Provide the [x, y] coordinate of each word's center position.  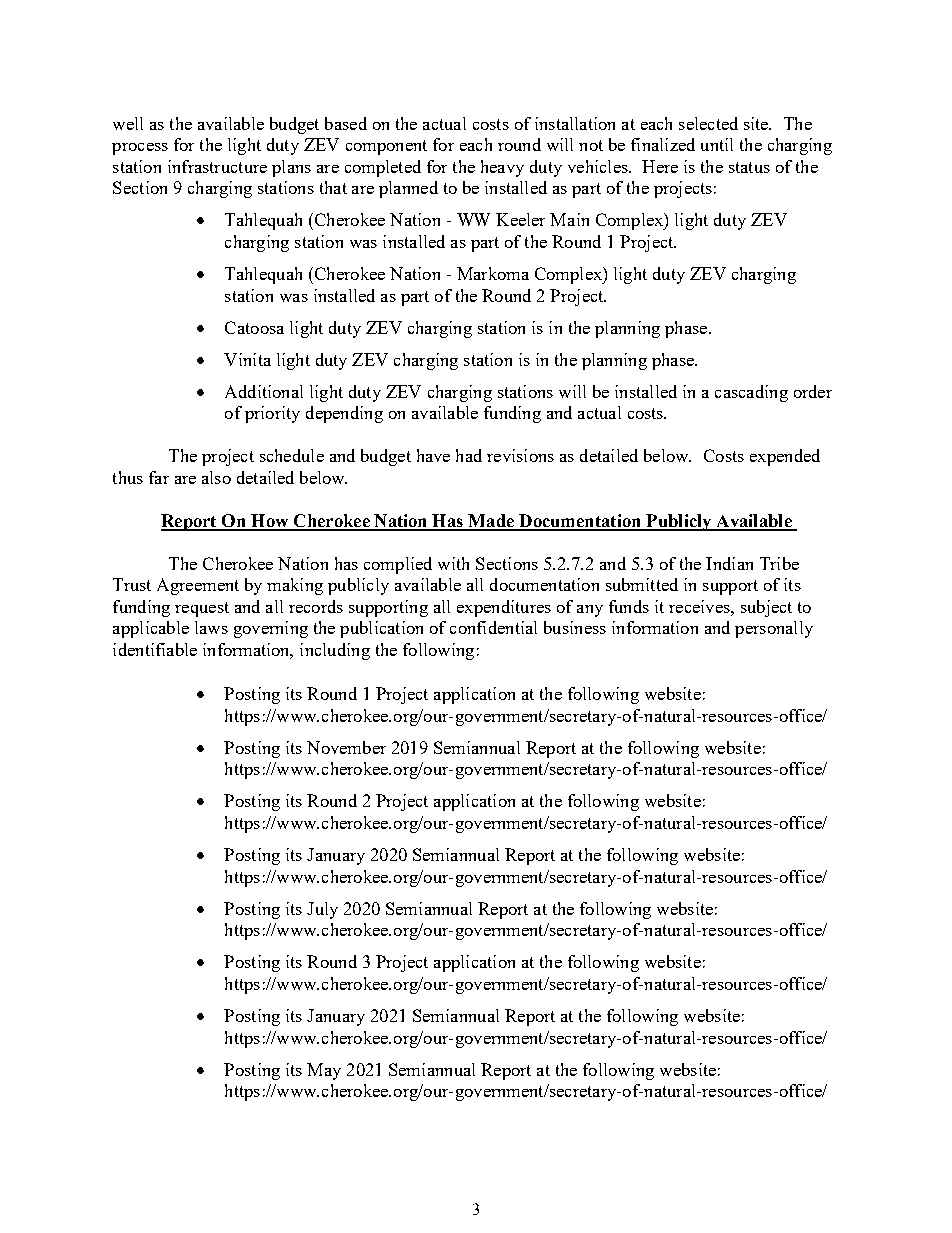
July [322, 910]
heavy [502, 168]
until [717, 144]
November [346, 747]
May [324, 1071]
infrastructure [217, 166]
